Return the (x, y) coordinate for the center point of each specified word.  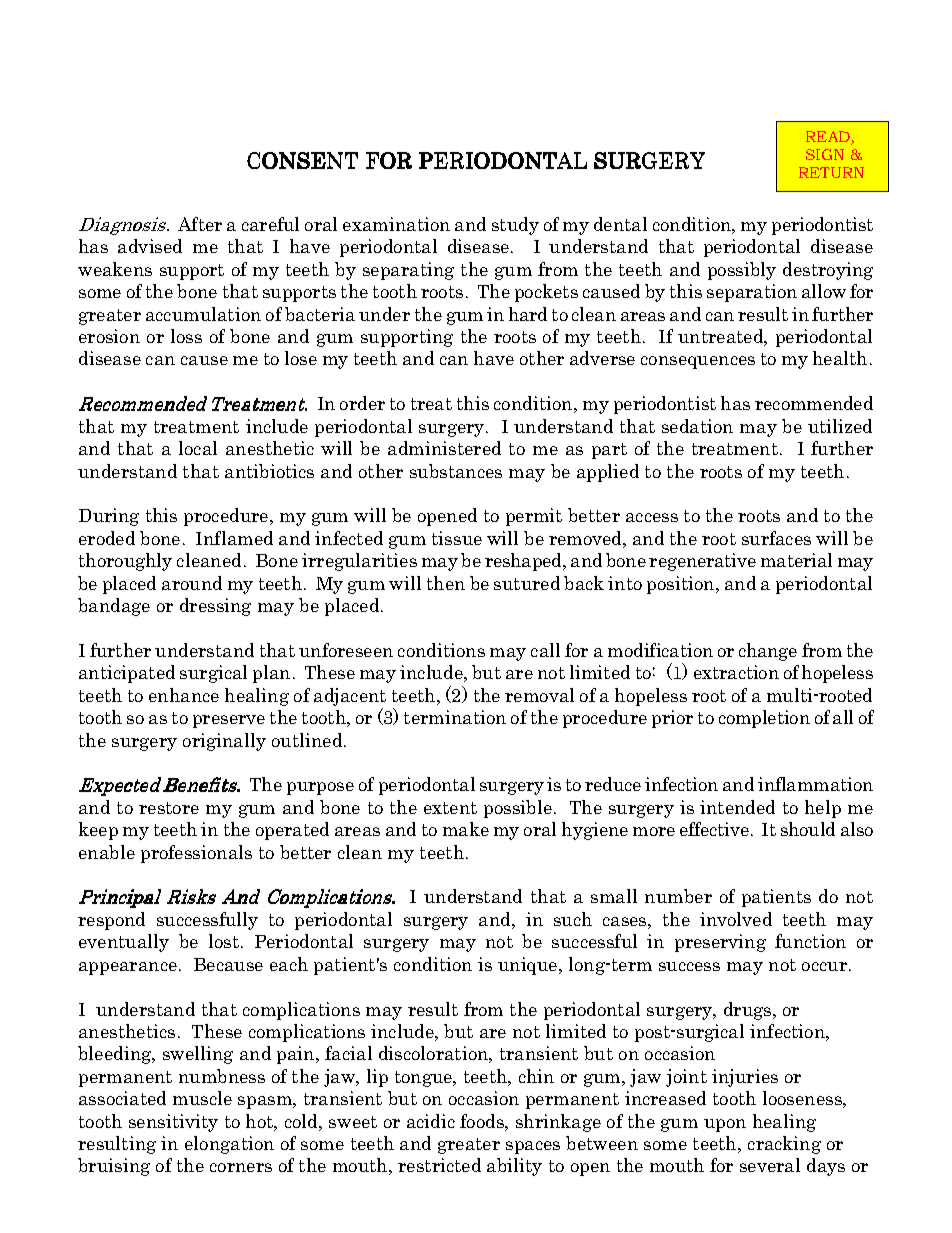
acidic (431, 1121)
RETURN (831, 172)
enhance (184, 695)
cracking (784, 1145)
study (515, 226)
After (200, 224)
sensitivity (173, 1123)
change (768, 652)
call (545, 650)
